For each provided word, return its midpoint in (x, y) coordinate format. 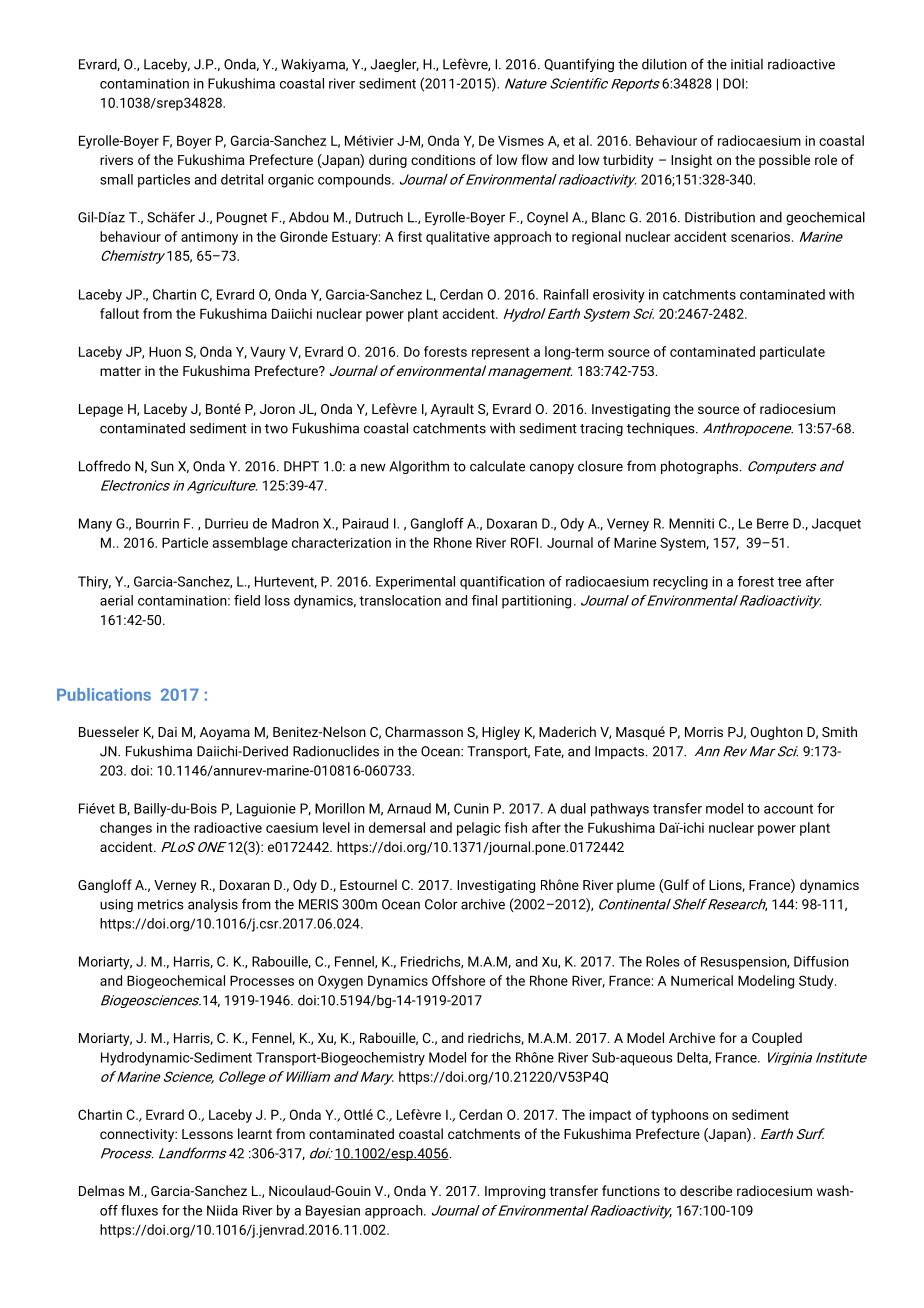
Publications (104, 694)
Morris (704, 732)
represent (501, 353)
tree (789, 582)
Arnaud (409, 808)
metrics (160, 904)
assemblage (250, 544)
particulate (792, 353)
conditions (443, 159)
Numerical (702, 980)
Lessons (207, 1134)
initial (747, 64)
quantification (502, 583)
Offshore (458, 980)
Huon (165, 352)
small (116, 179)
